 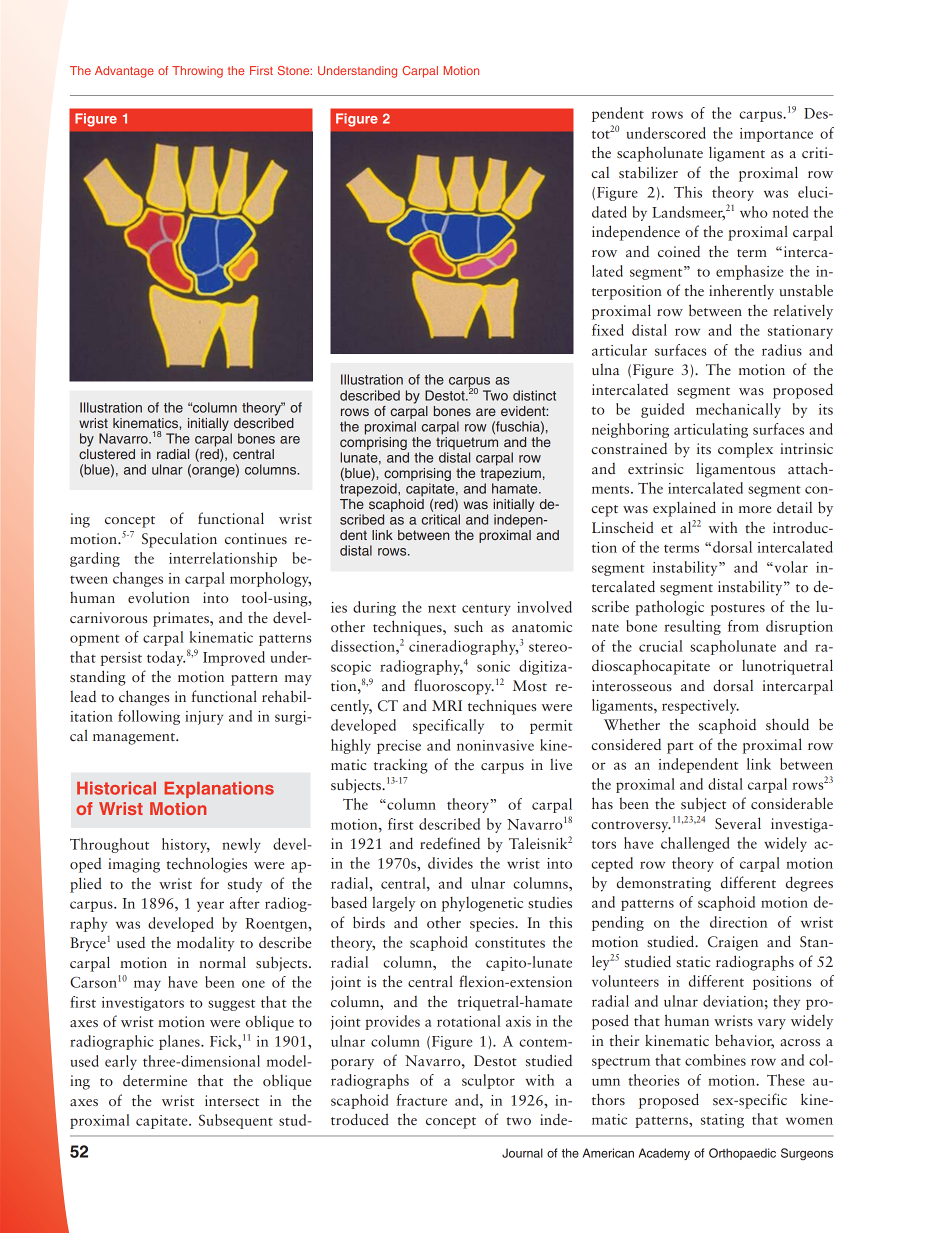 What do you see at coordinates (197, 72) in the image?
I see `Throwing` at bounding box center [197, 72].
